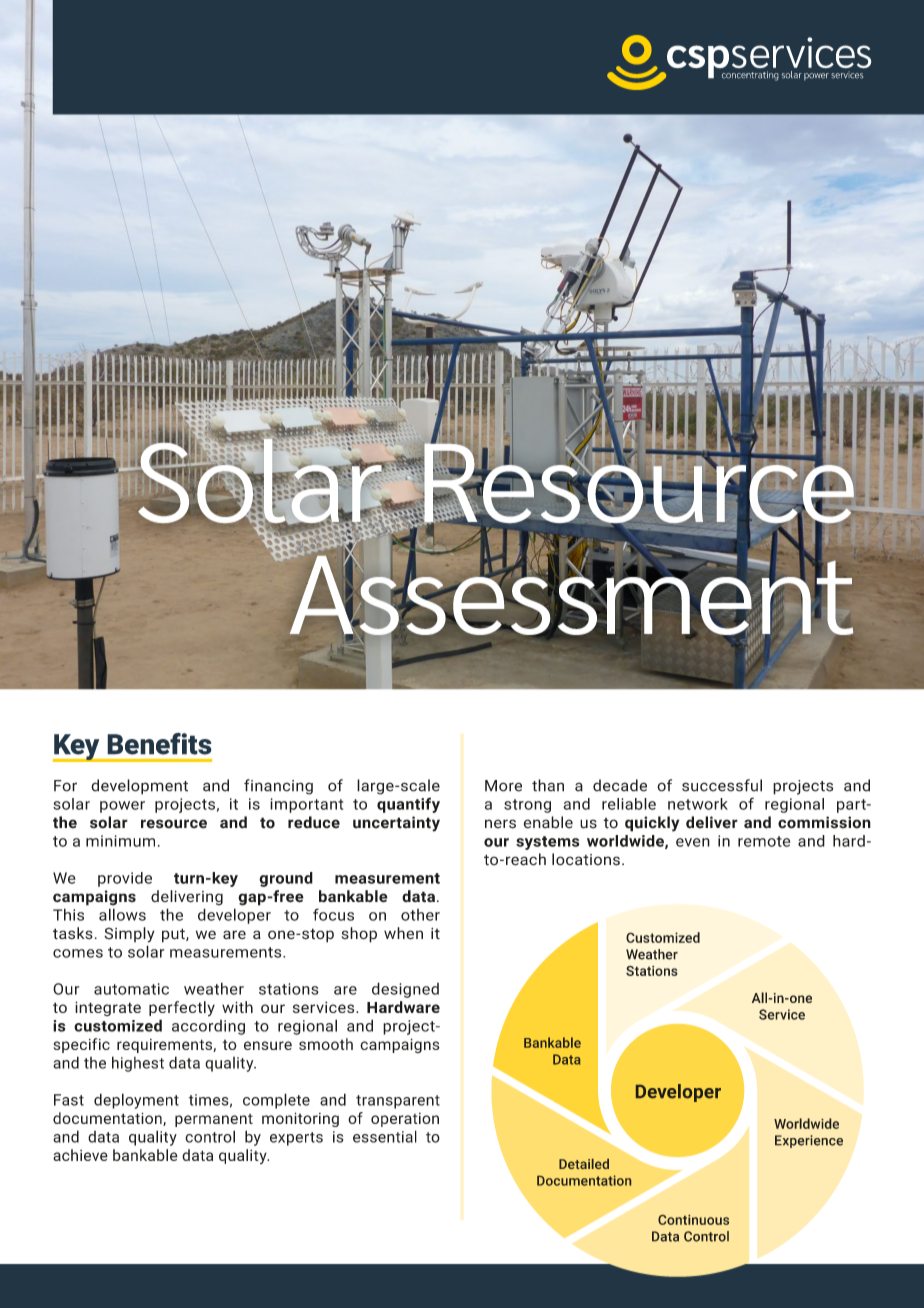  What do you see at coordinates (403, 933) in the page?
I see `when` at bounding box center [403, 933].
